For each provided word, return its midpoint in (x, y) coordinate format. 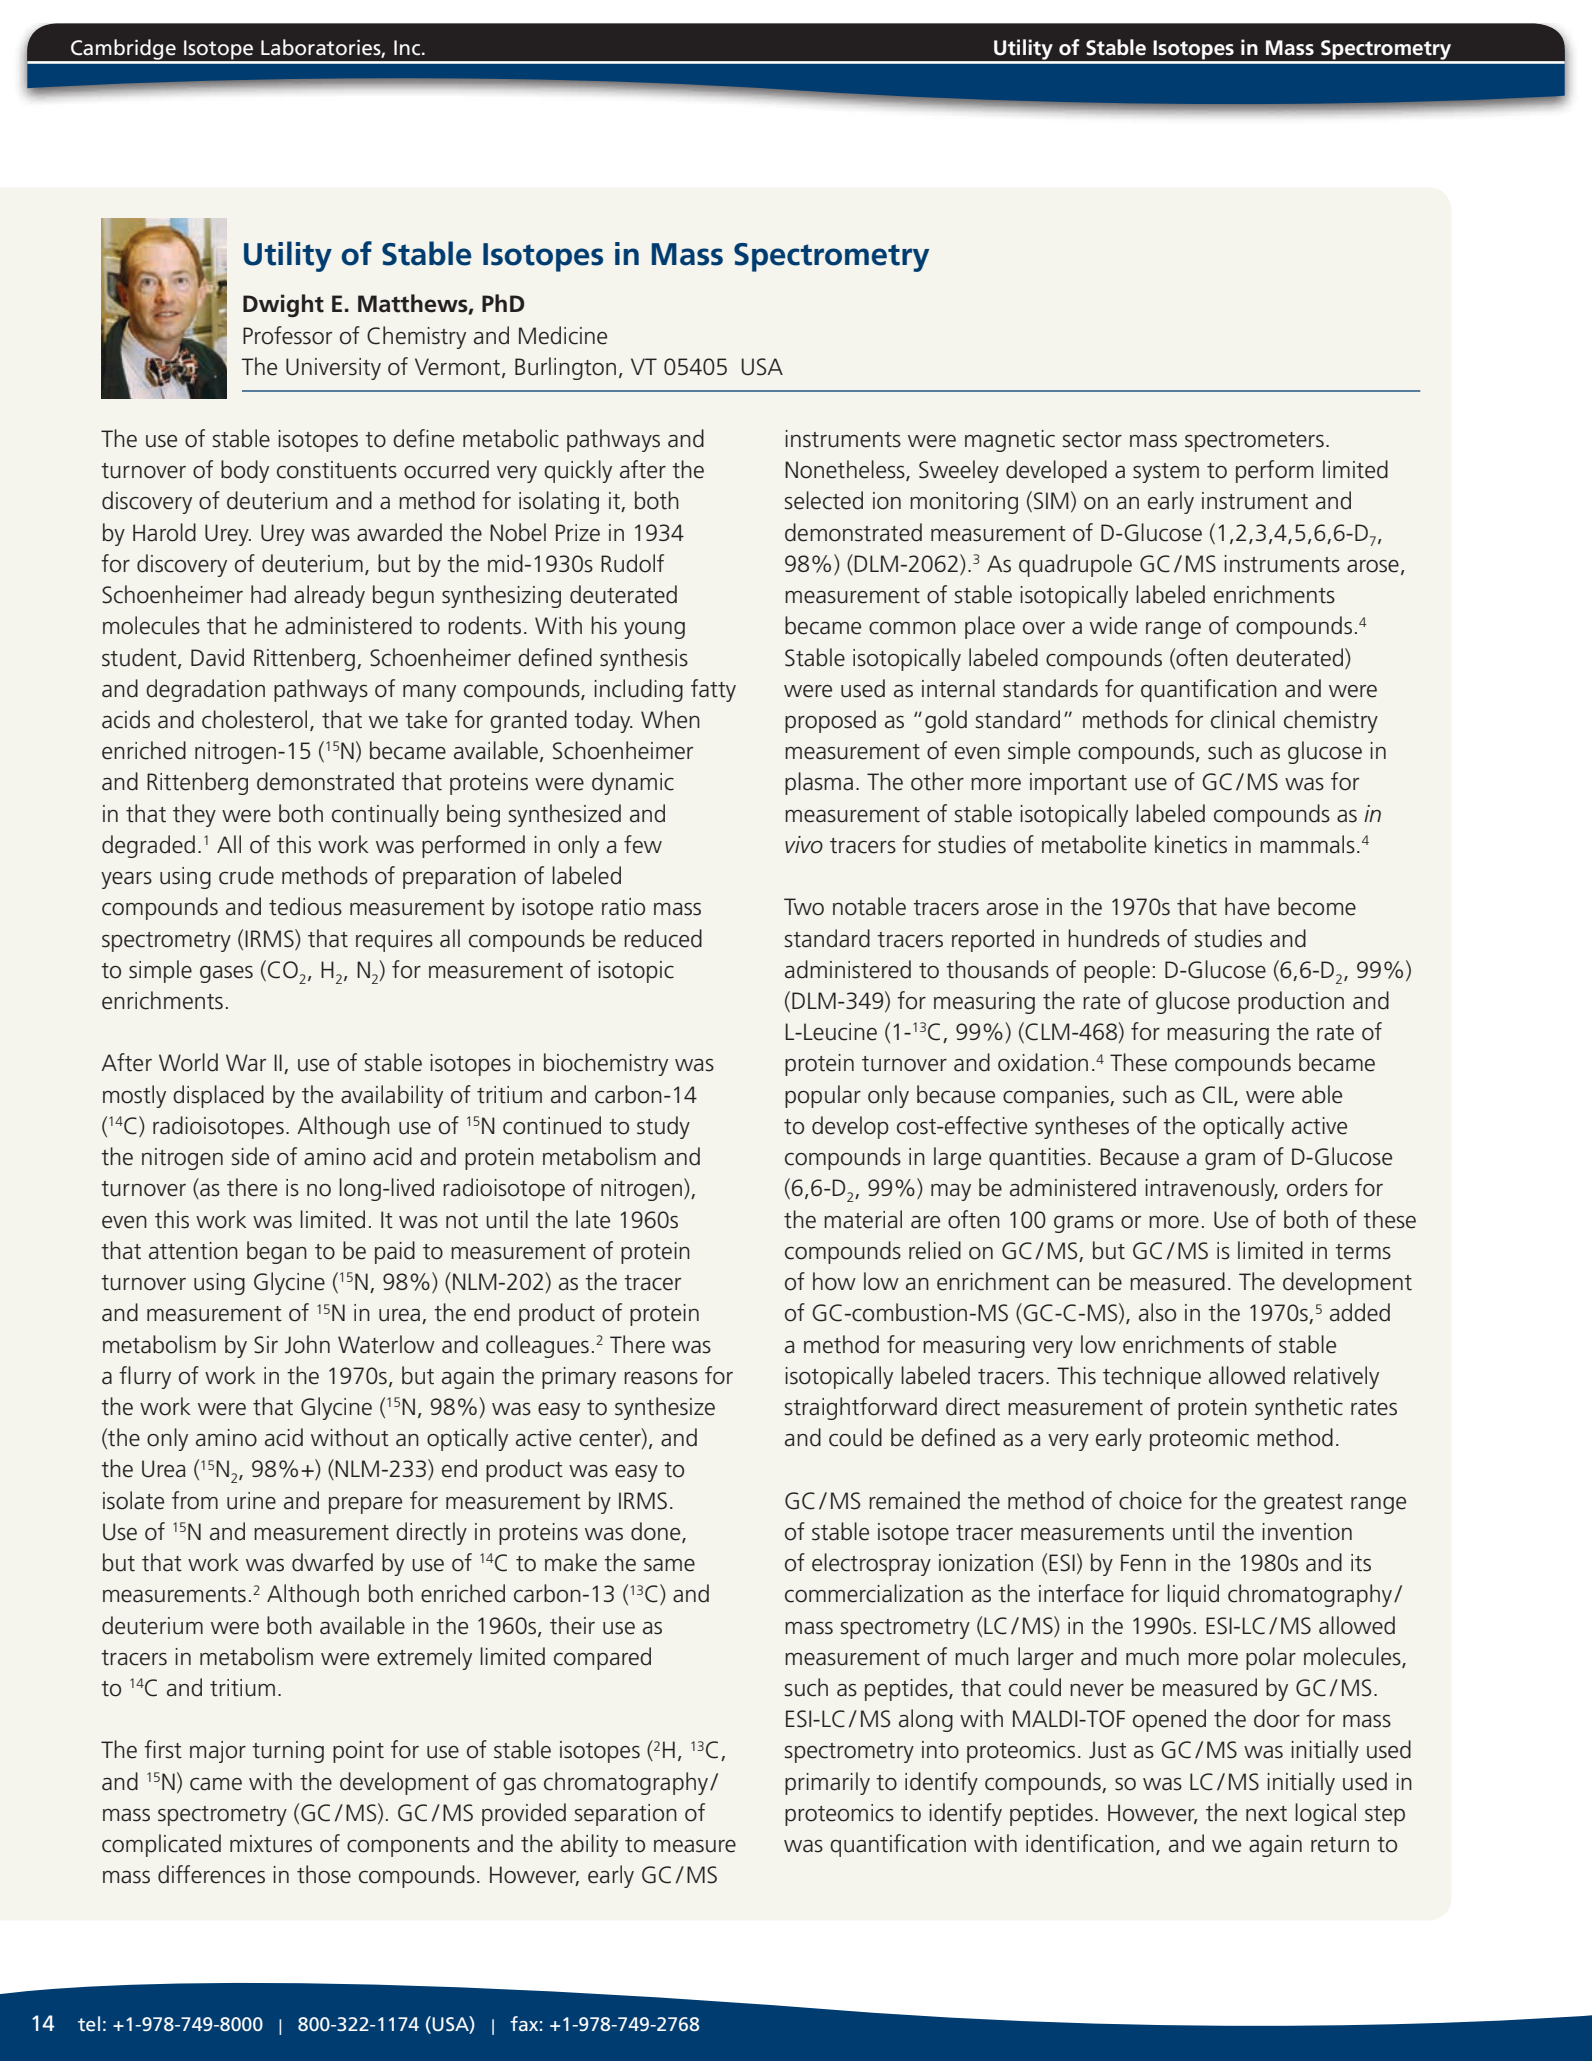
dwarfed (332, 1562)
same (669, 1565)
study (663, 1127)
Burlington (565, 368)
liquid (1193, 1595)
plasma (819, 783)
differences (211, 1874)
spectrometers (1254, 442)
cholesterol (254, 719)
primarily (827, 1783)
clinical (1243, 719)
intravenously (1211, 1189)
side (250, 1156)
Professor (287, 335)
